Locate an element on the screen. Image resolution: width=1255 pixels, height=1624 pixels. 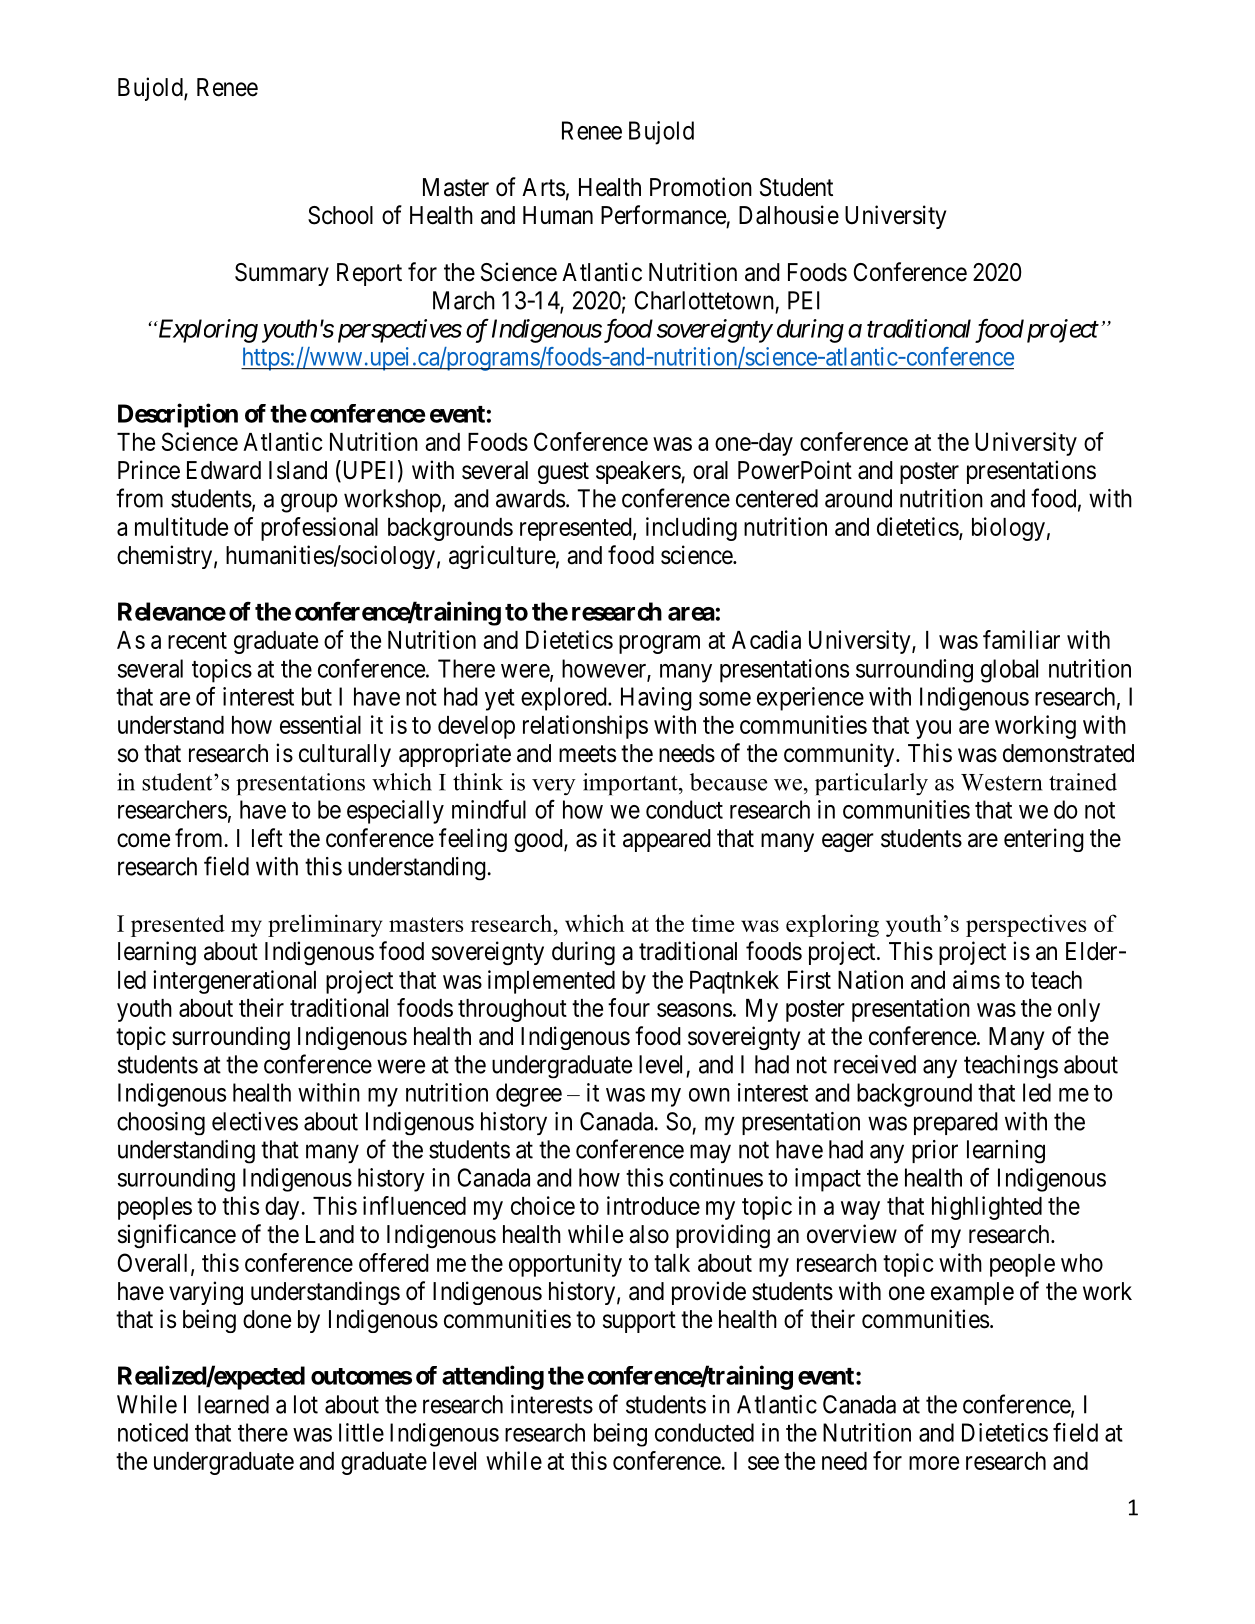
learned is located at coordinates (233, 1404).
